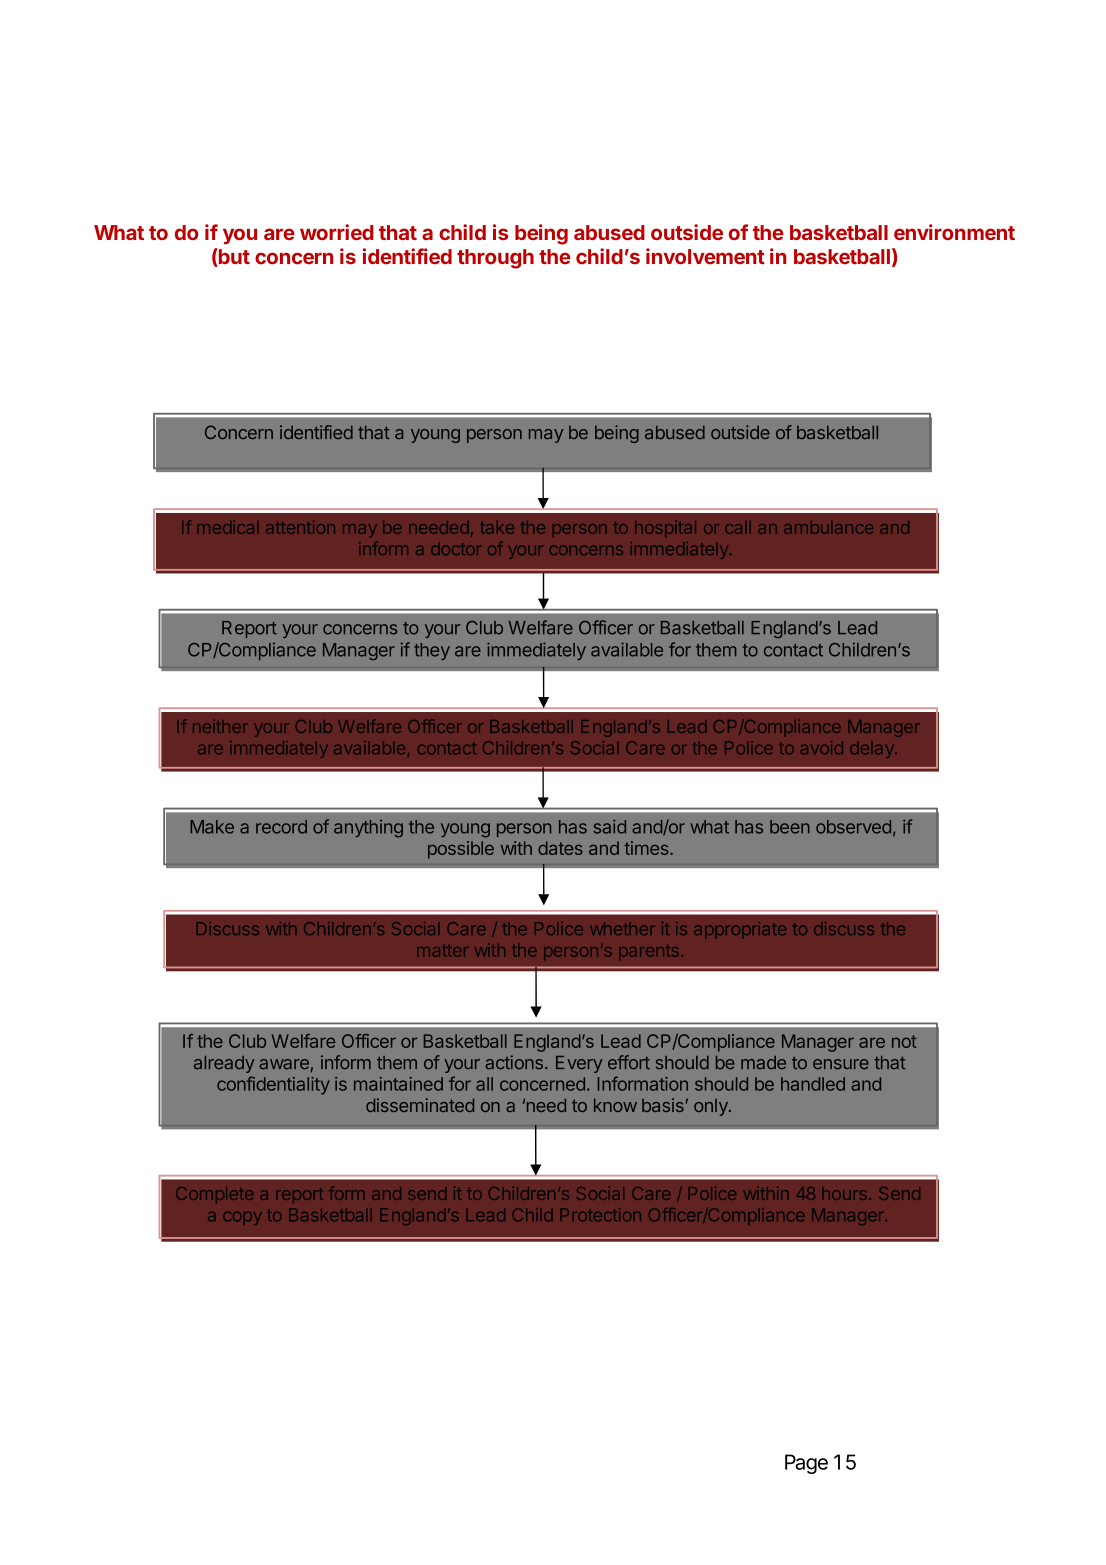  Describe the element at coordinates (579, 1064) in the document. I see `Every` at that location.
